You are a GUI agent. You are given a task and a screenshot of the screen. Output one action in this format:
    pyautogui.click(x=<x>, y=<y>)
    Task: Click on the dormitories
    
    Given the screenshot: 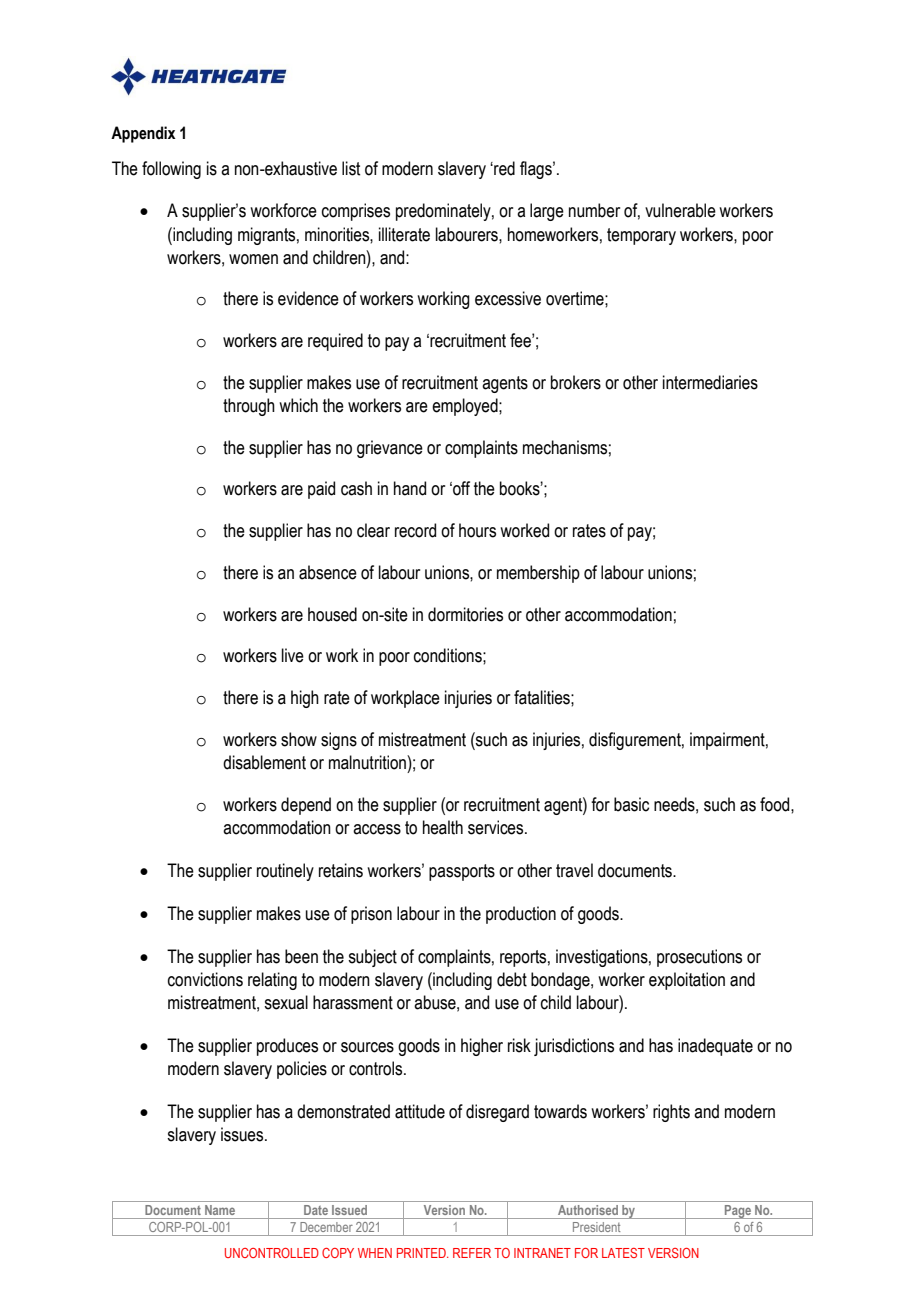 What is the action you would take?
    pyautogui.click(x=465, y=614)
